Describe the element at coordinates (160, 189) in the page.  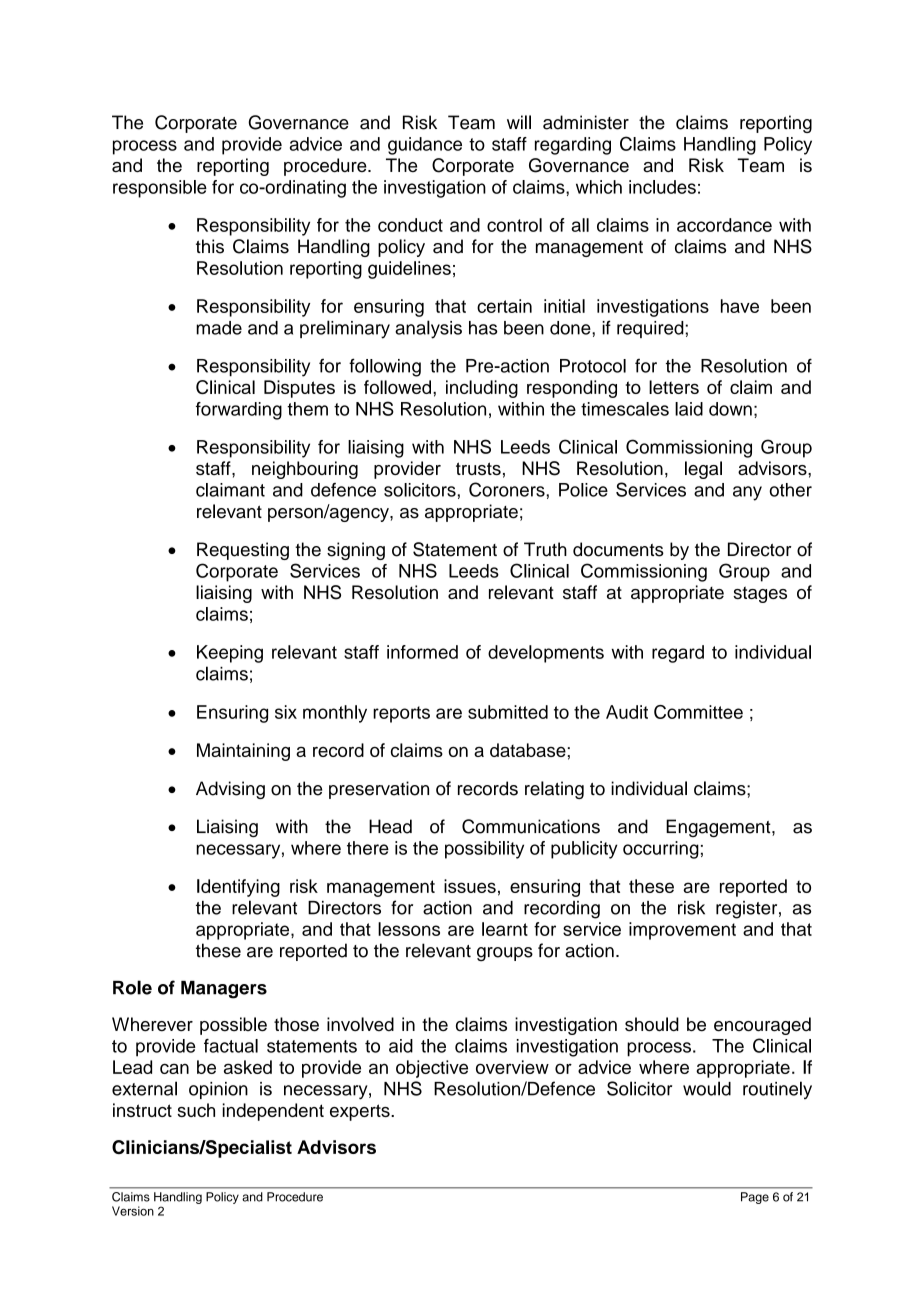
I see `responsible` at that location.
